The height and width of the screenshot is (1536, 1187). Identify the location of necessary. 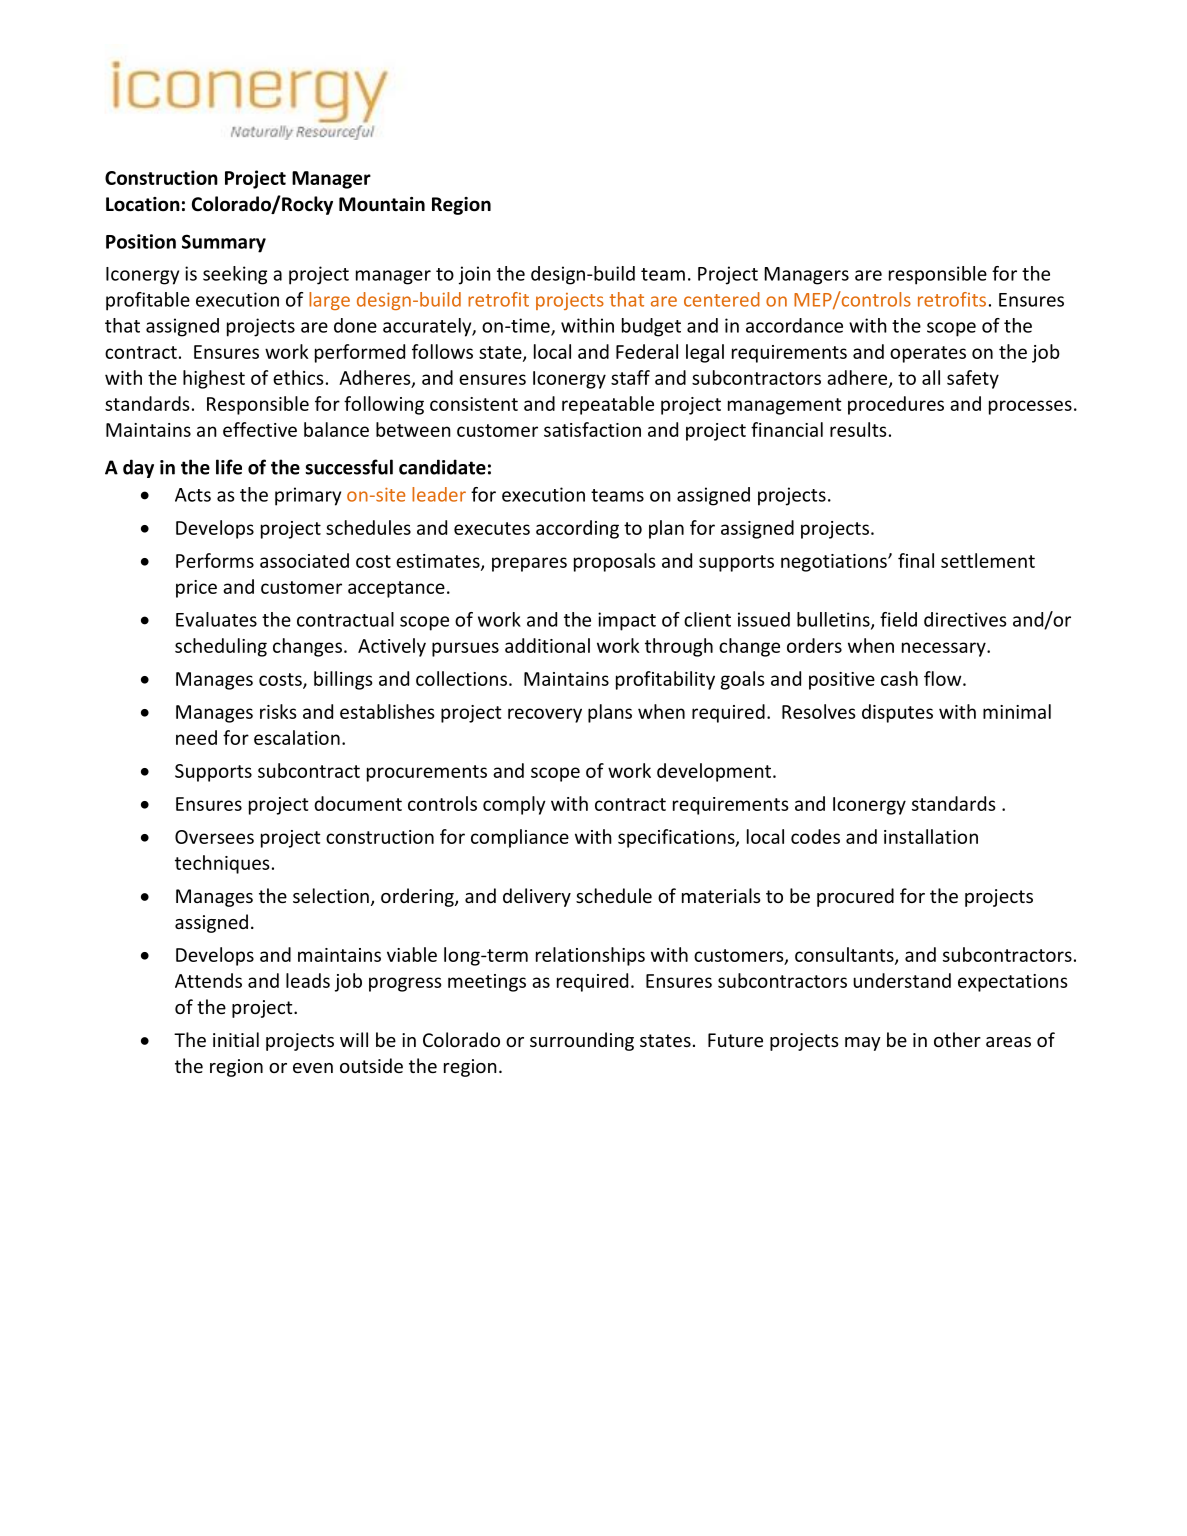
(945, 649).
